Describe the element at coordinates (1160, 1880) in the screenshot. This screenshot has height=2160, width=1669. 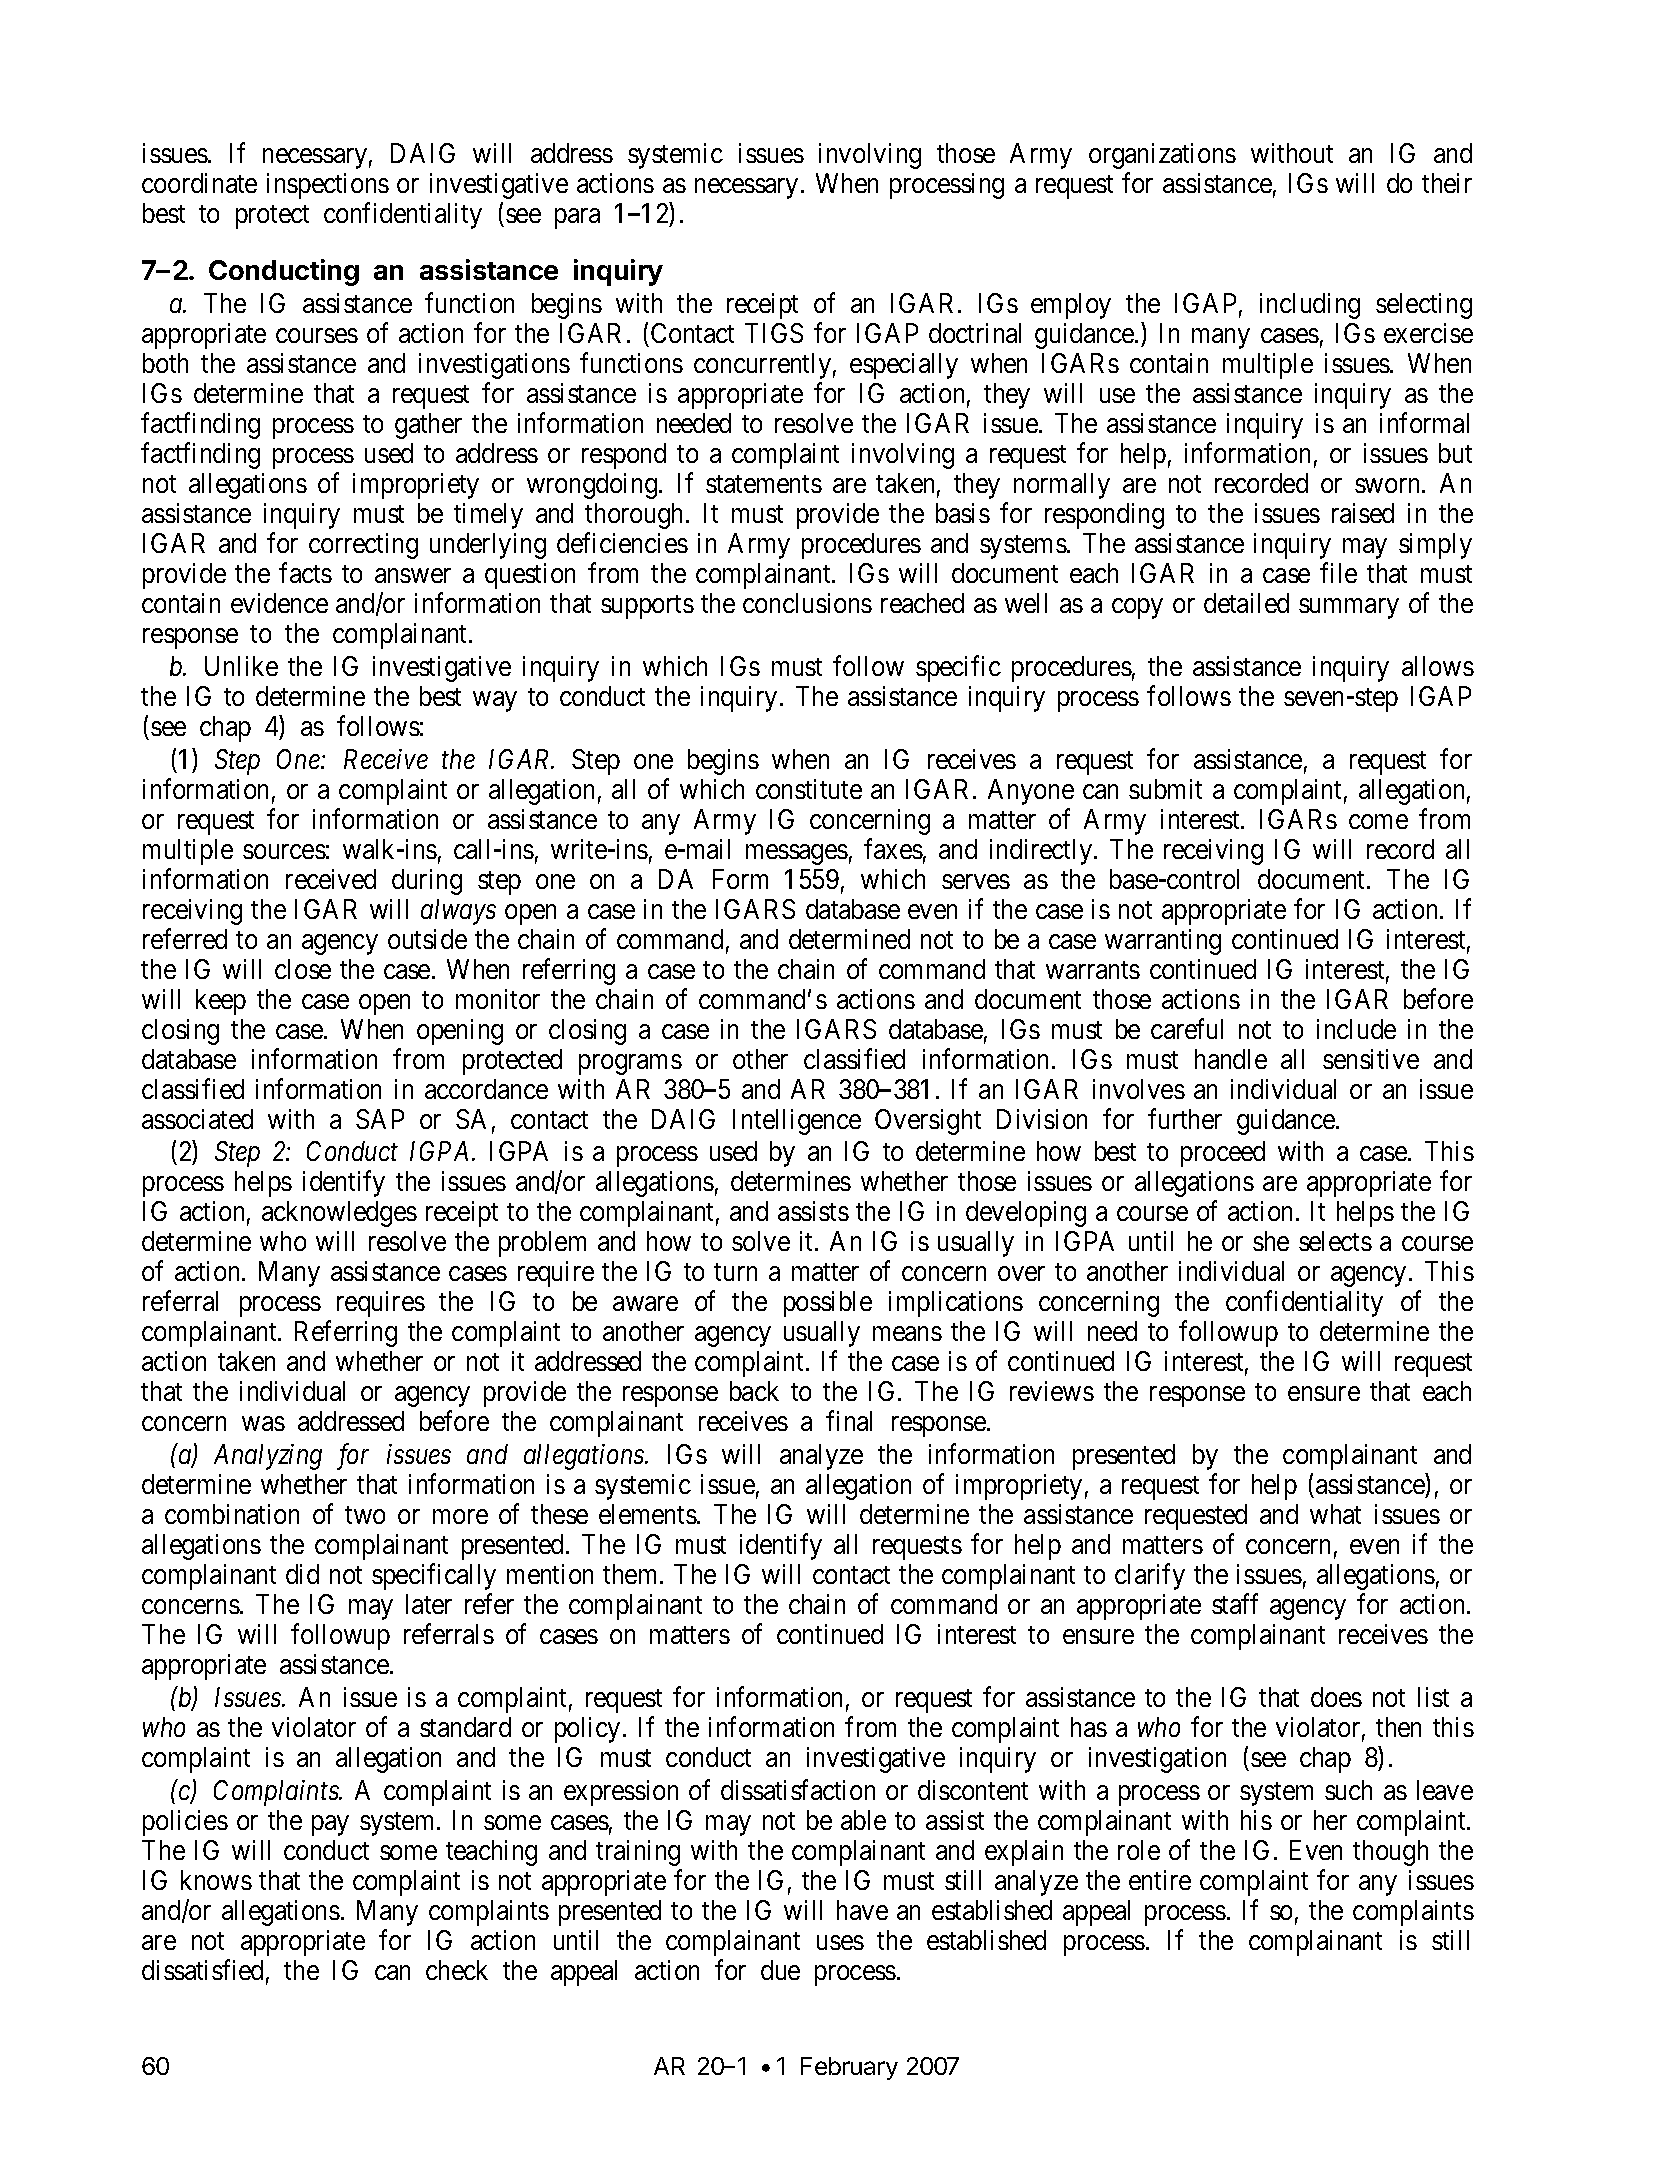
I see `entire` at that location.
